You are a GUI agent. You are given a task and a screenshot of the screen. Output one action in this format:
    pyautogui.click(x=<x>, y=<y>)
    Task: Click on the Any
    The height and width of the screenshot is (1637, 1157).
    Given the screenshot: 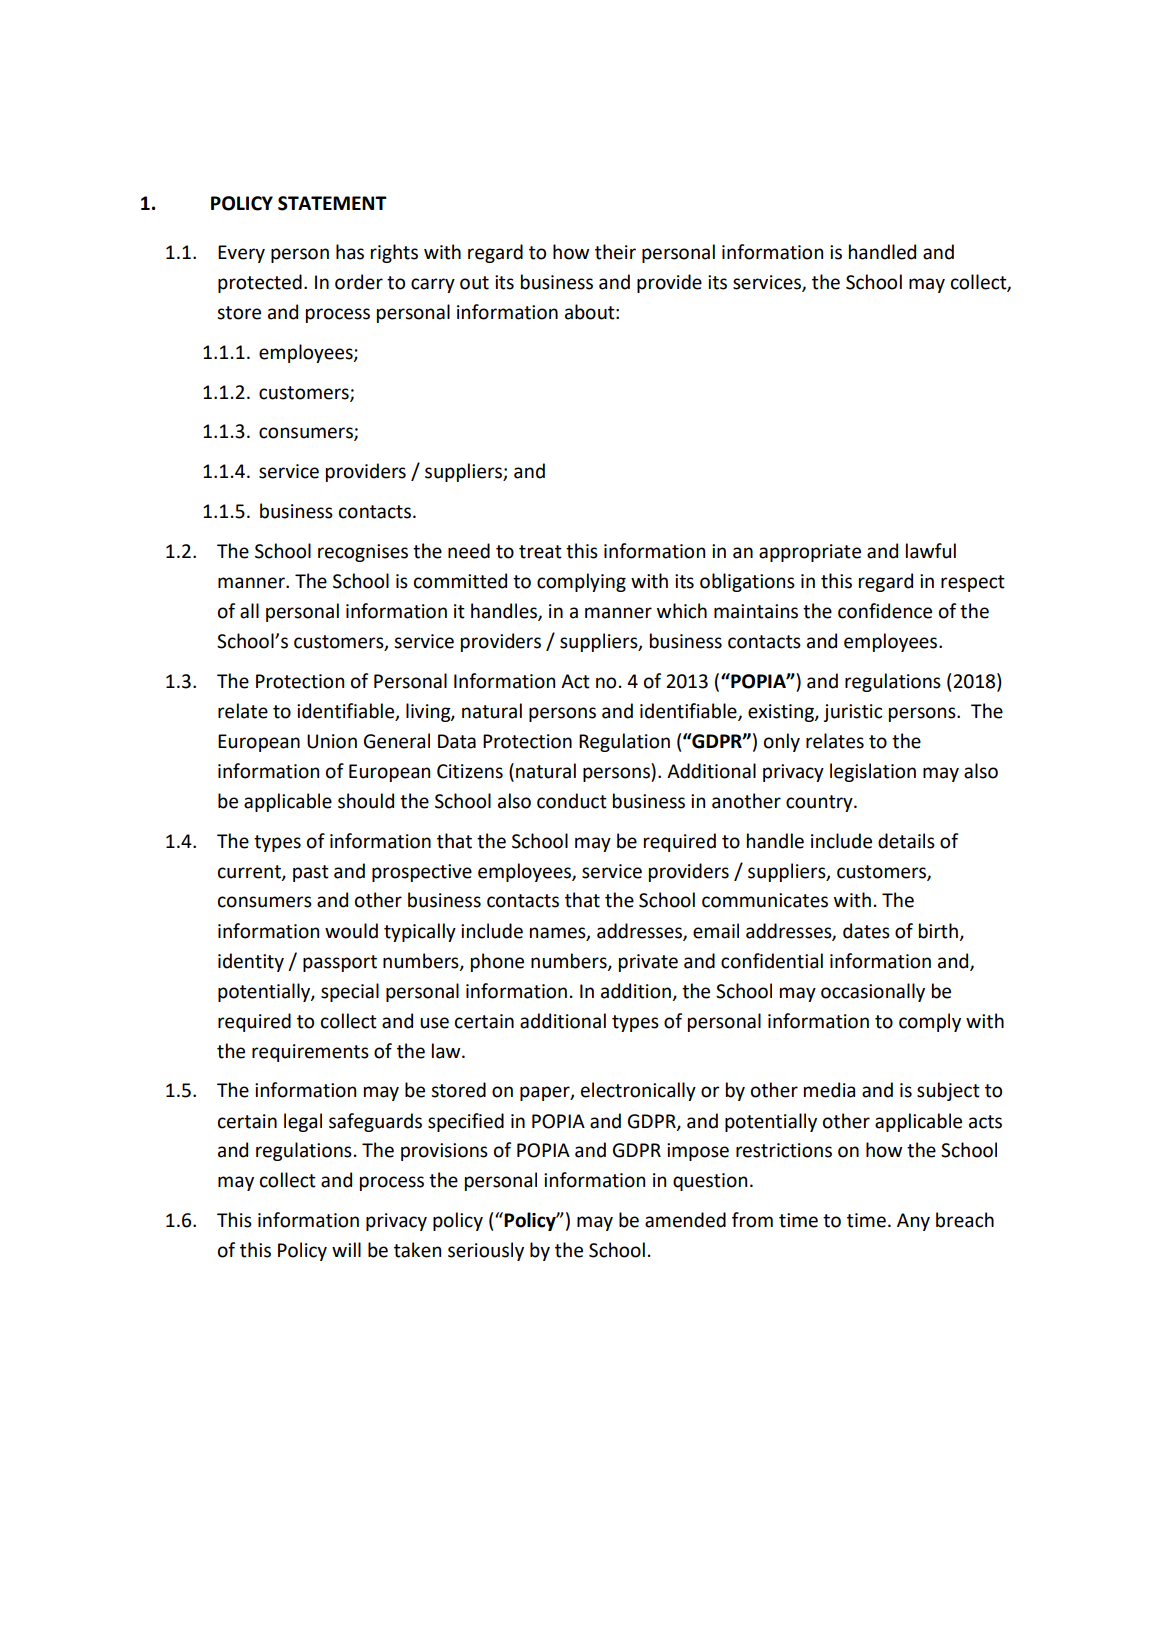 What is the action you would take?
    pyautogui.click(x=913, y=1222)
